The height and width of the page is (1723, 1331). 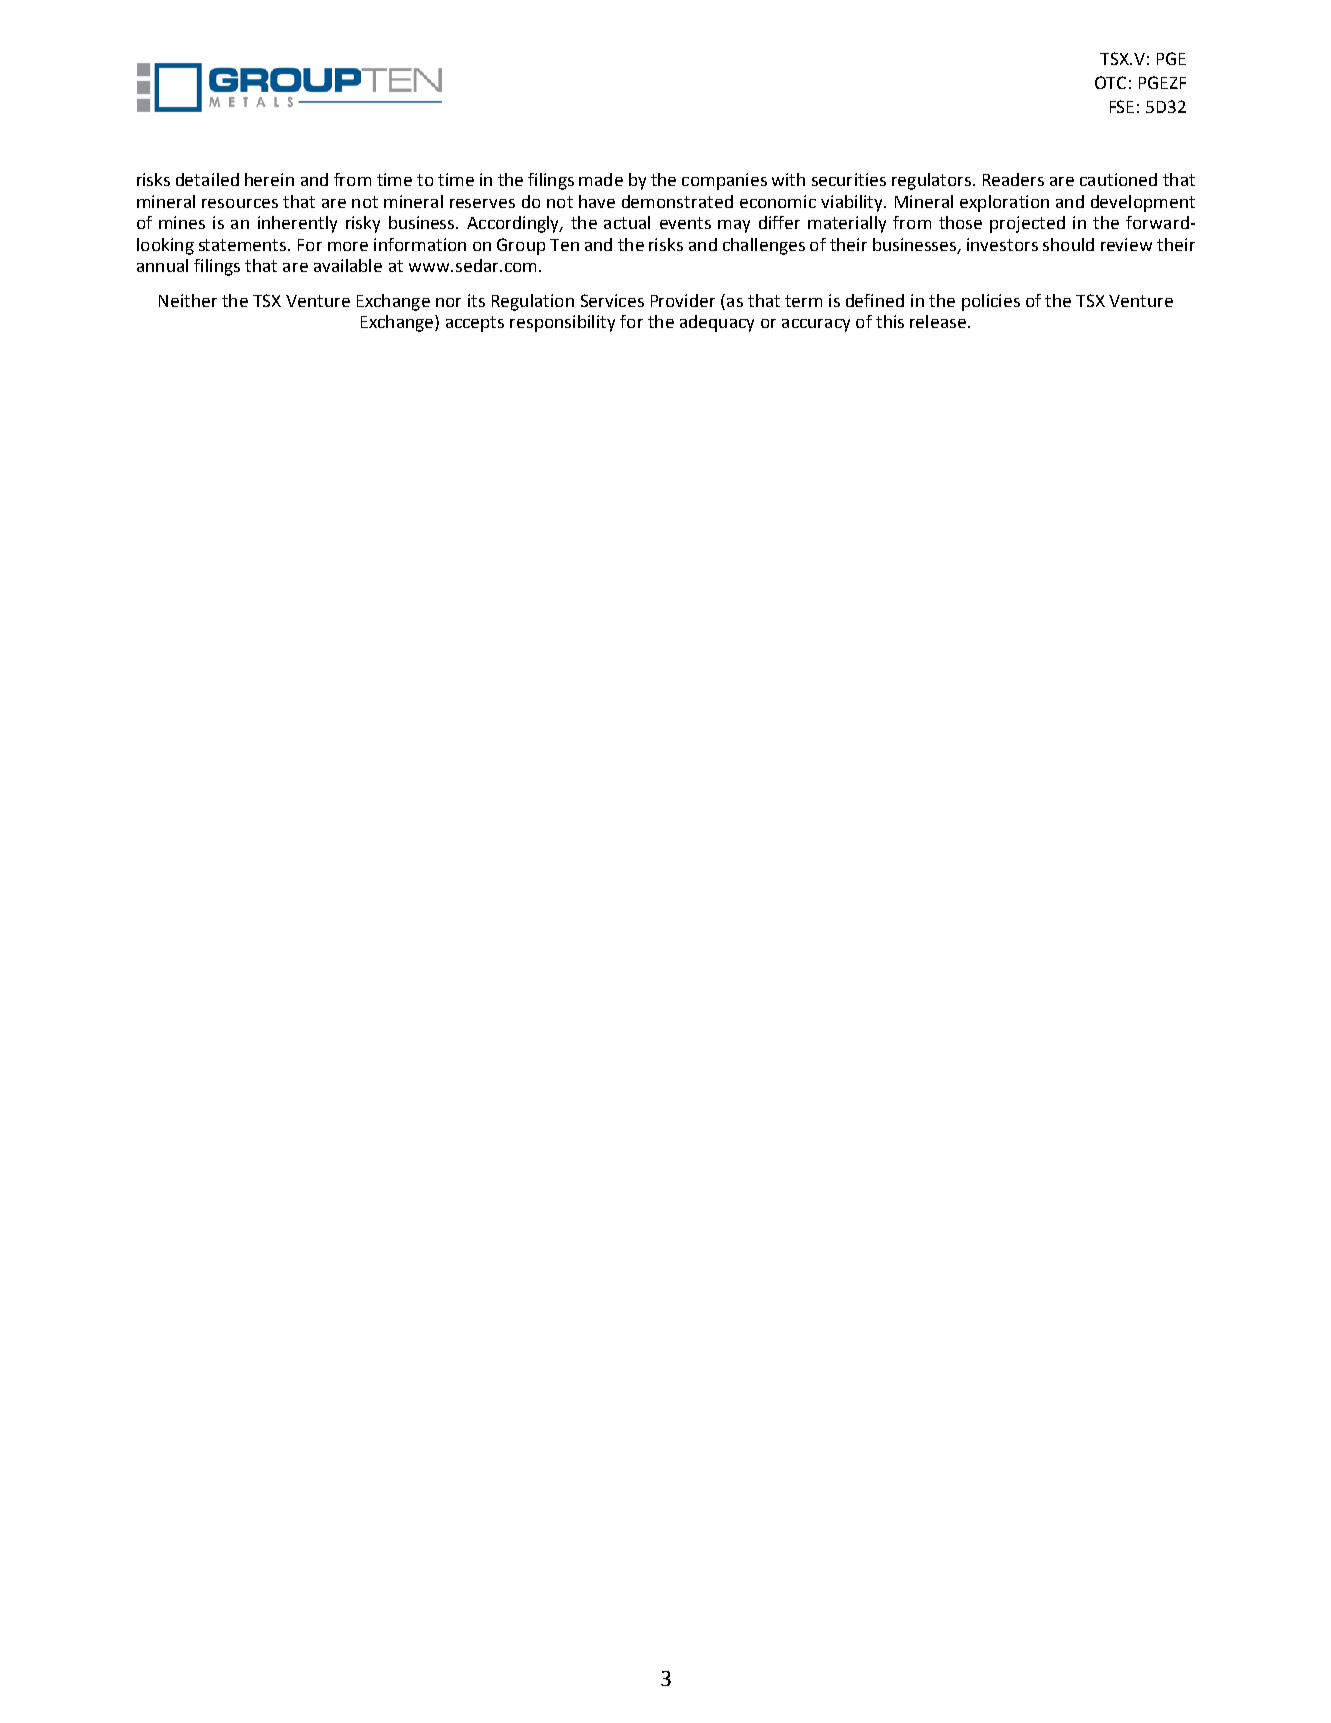 What do you see at coordinates (564, 245) in the page?
I see `Ten` at bounding box center [564, 245].
